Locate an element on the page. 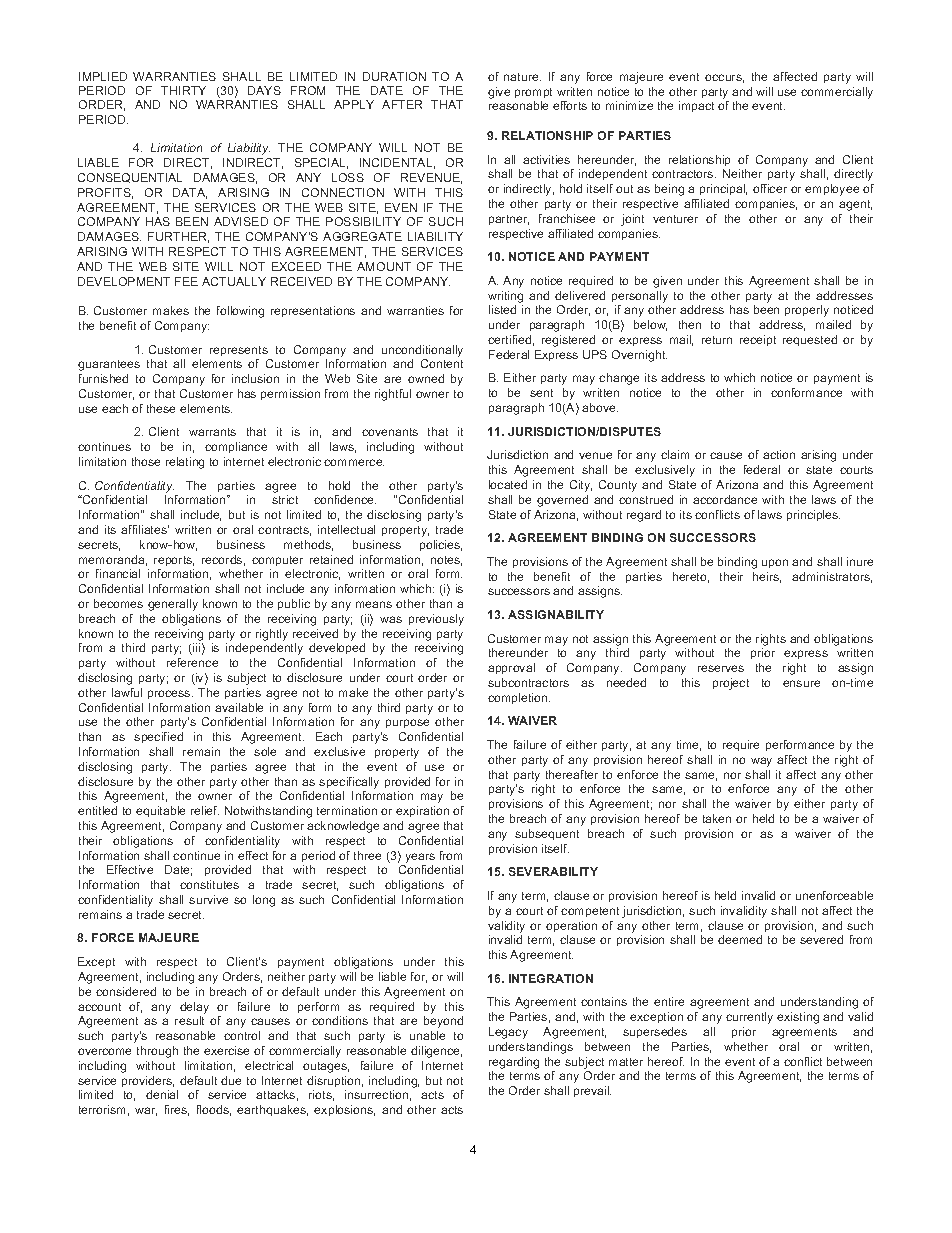 The width and height of the document is (952, 1233). listed is located at coordinates (502, 309).
